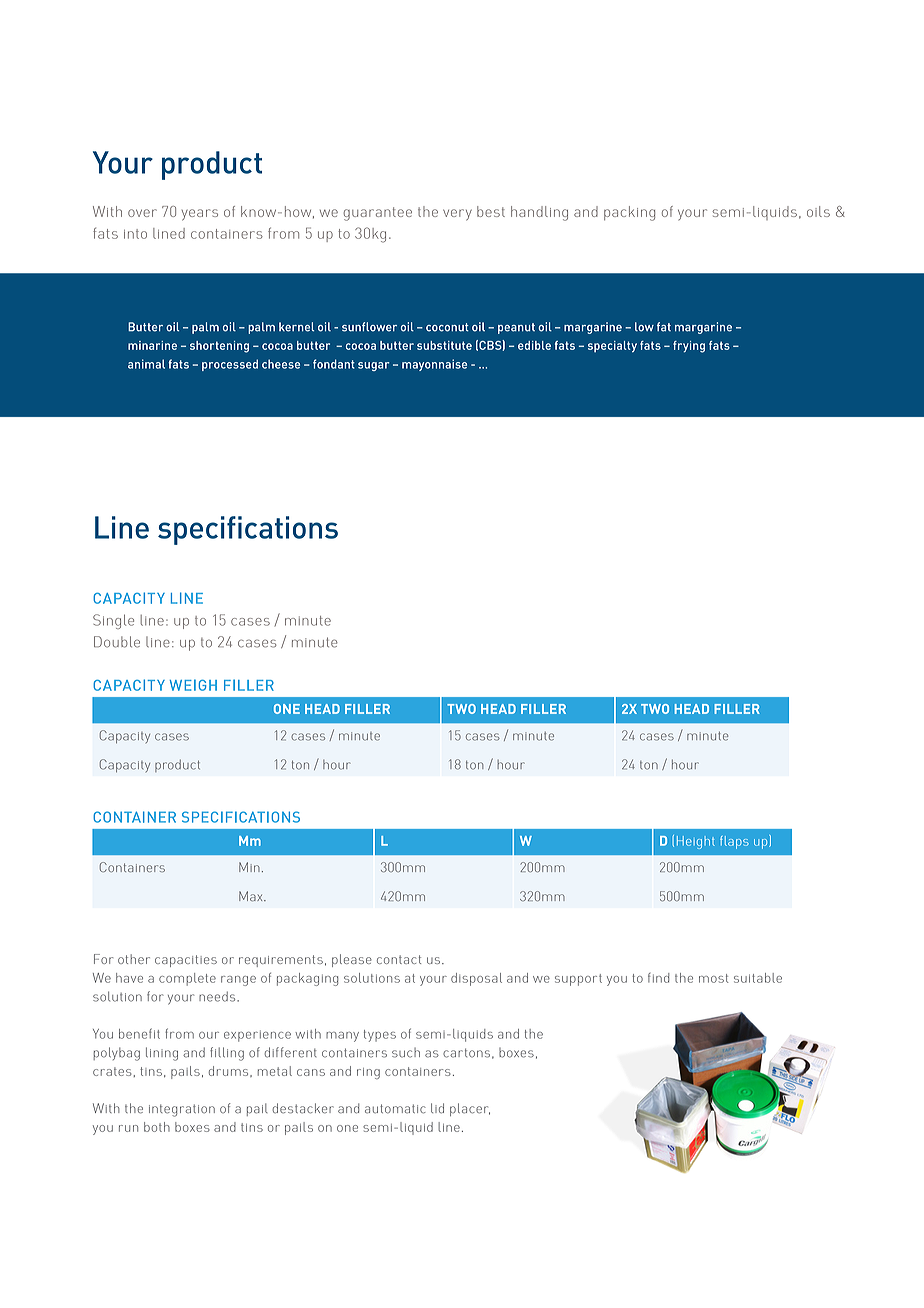 The image size is (924, 1308). Describe the element at coordinates (113, 621) in the page. I see `Single` at that location.
